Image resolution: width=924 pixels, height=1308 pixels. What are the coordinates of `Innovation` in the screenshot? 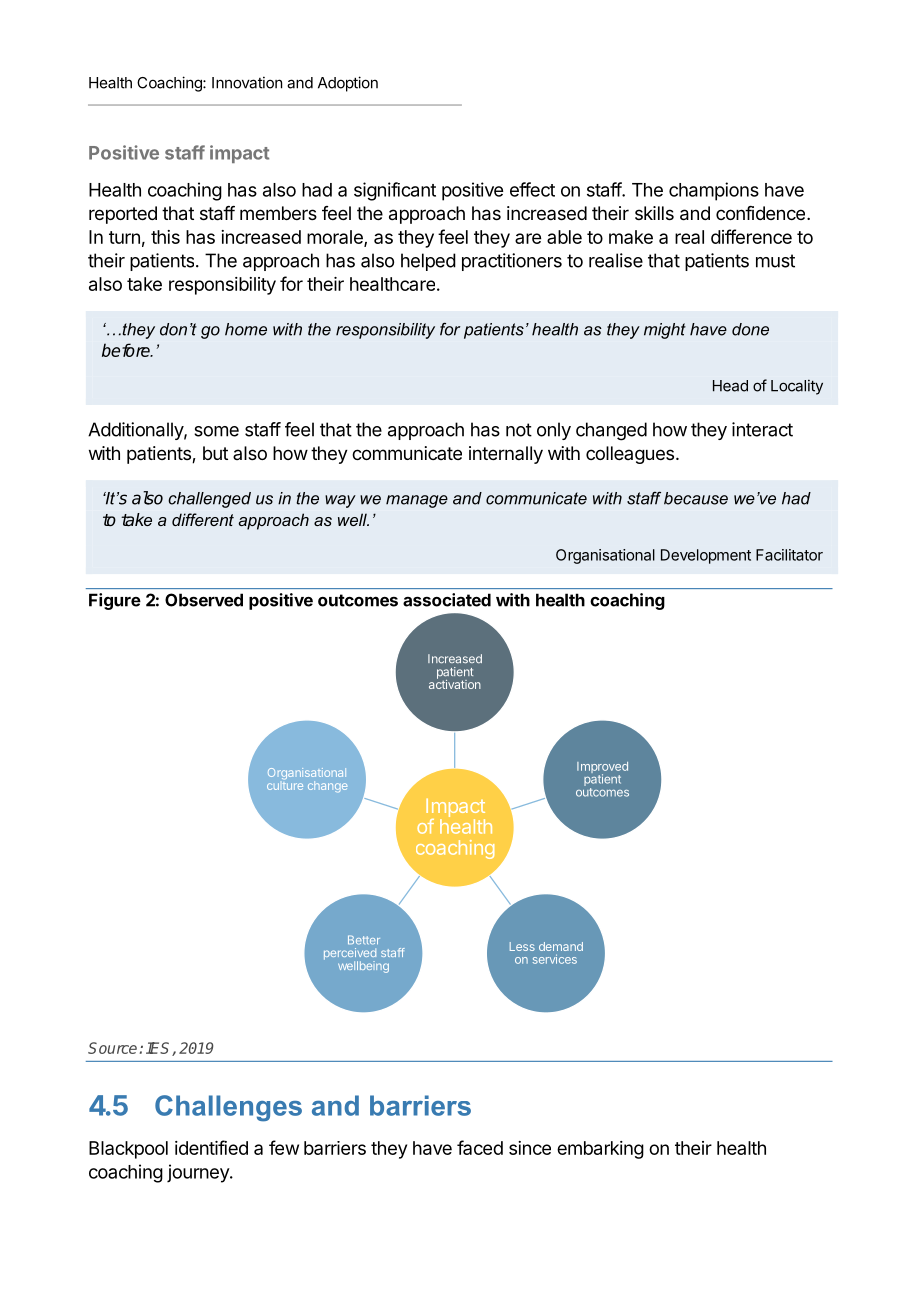 It's located at (247, 82).
